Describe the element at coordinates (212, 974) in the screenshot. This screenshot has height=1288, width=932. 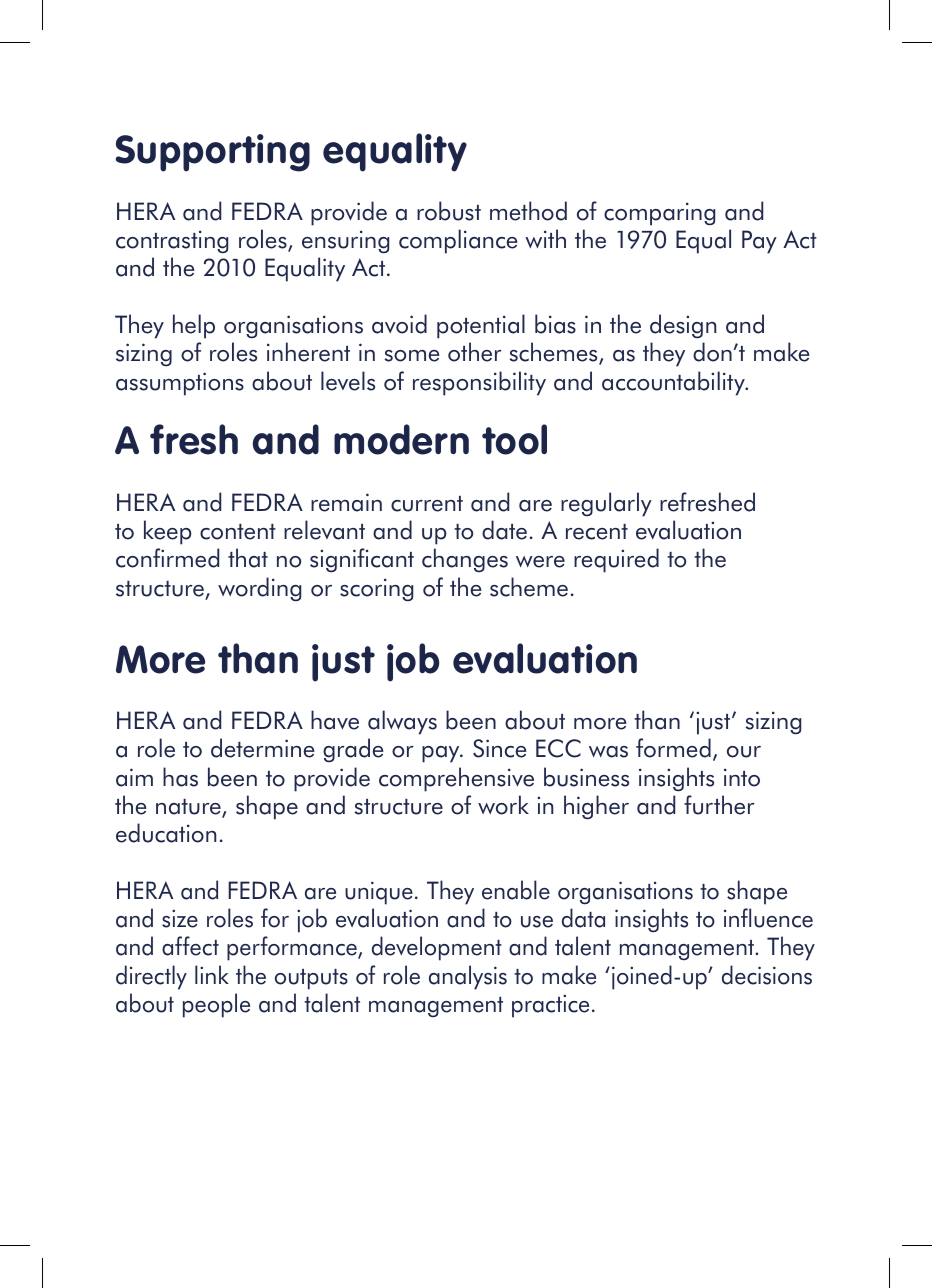
I see `link` at that location.
